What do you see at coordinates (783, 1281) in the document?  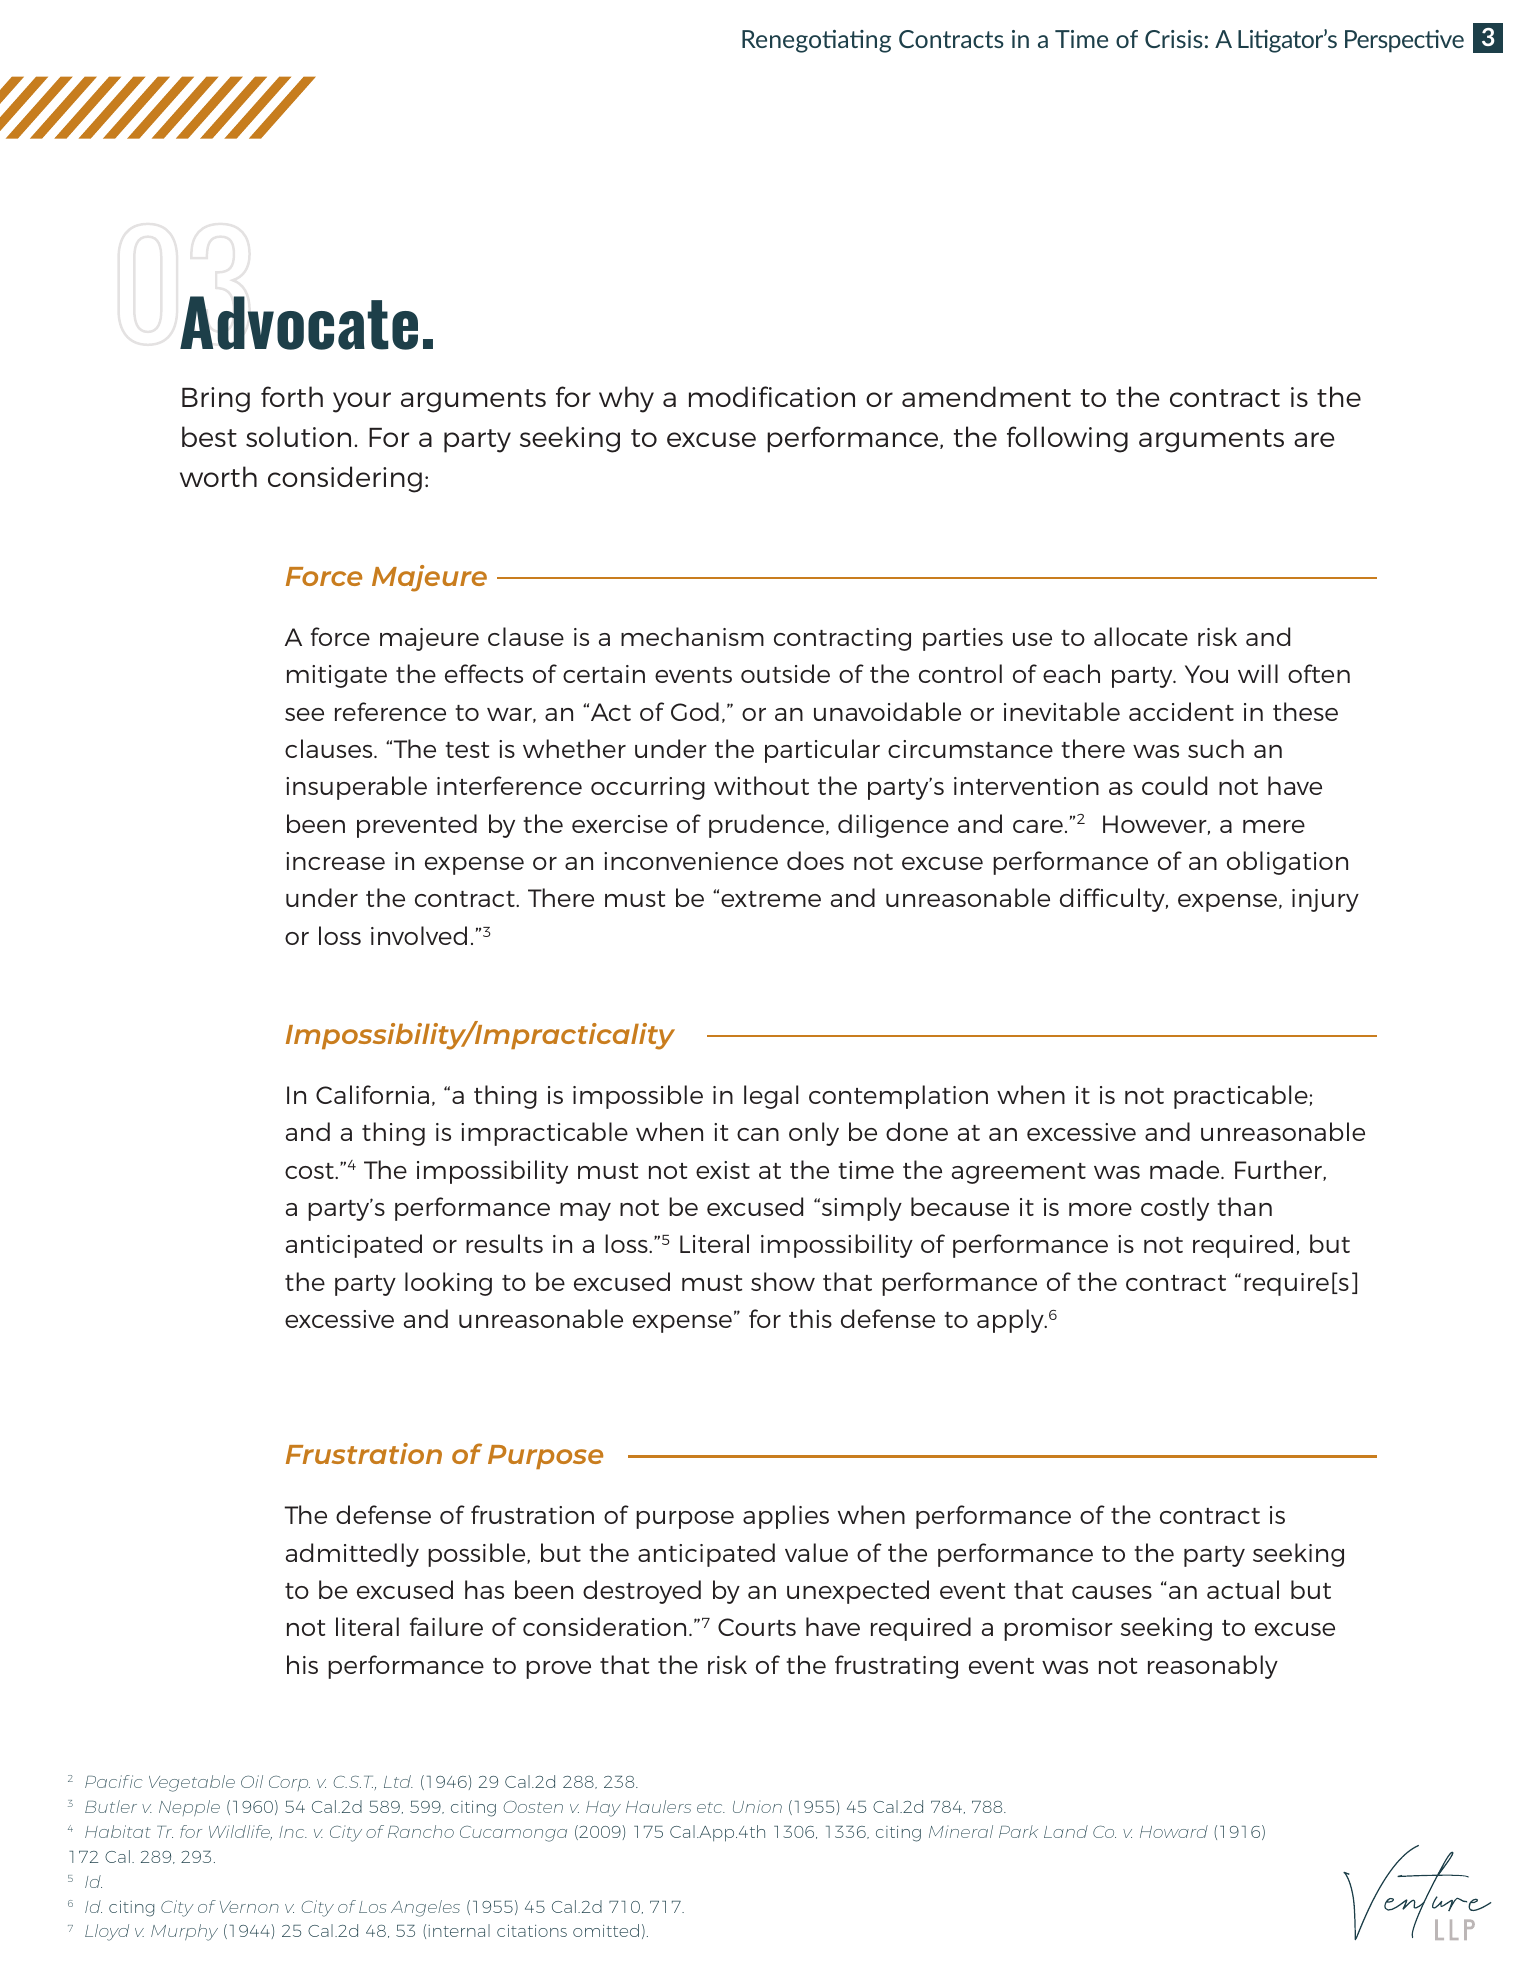 I see `show` at bounding box center [783, 1281].
